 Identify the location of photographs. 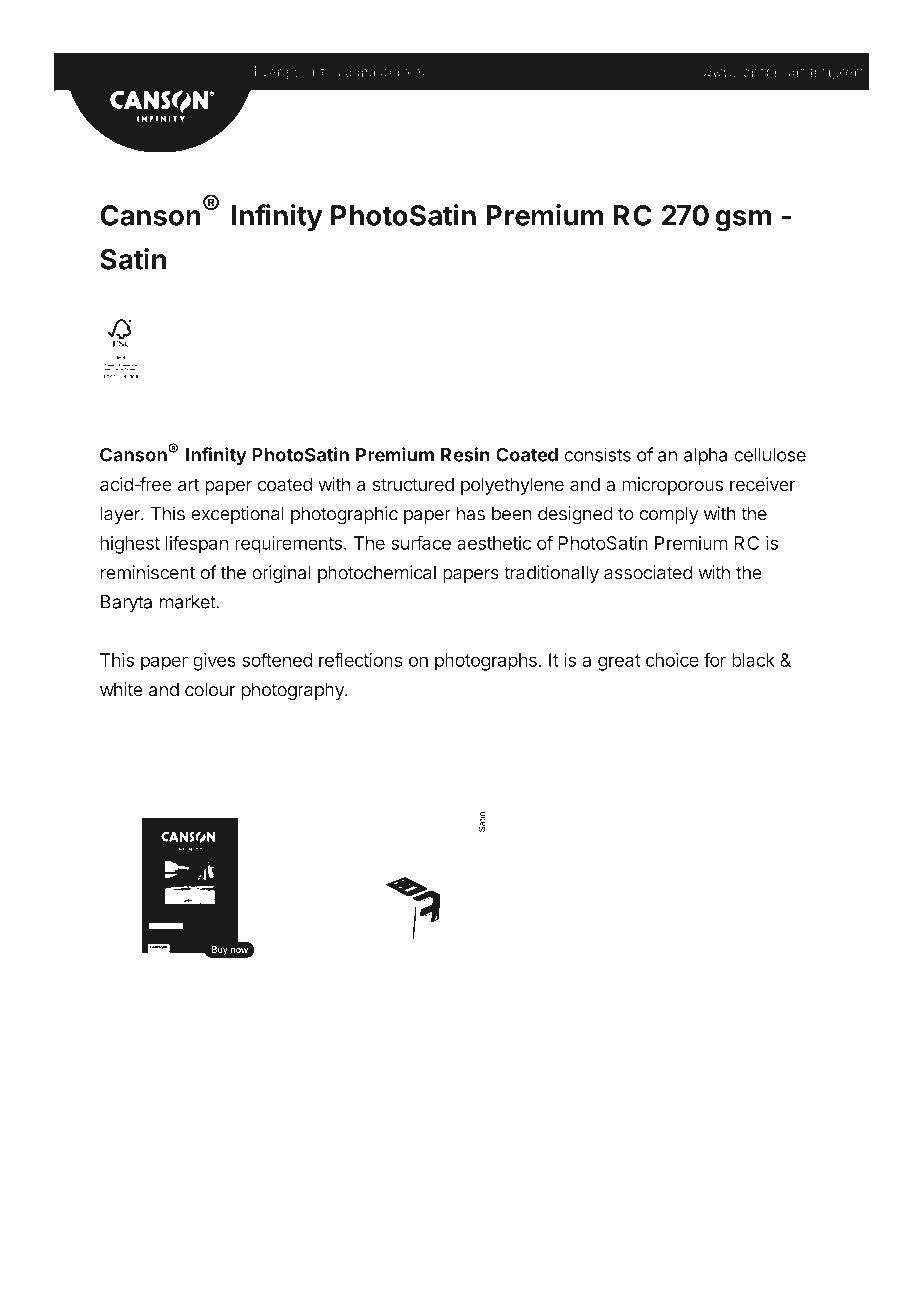
(486, 662).
